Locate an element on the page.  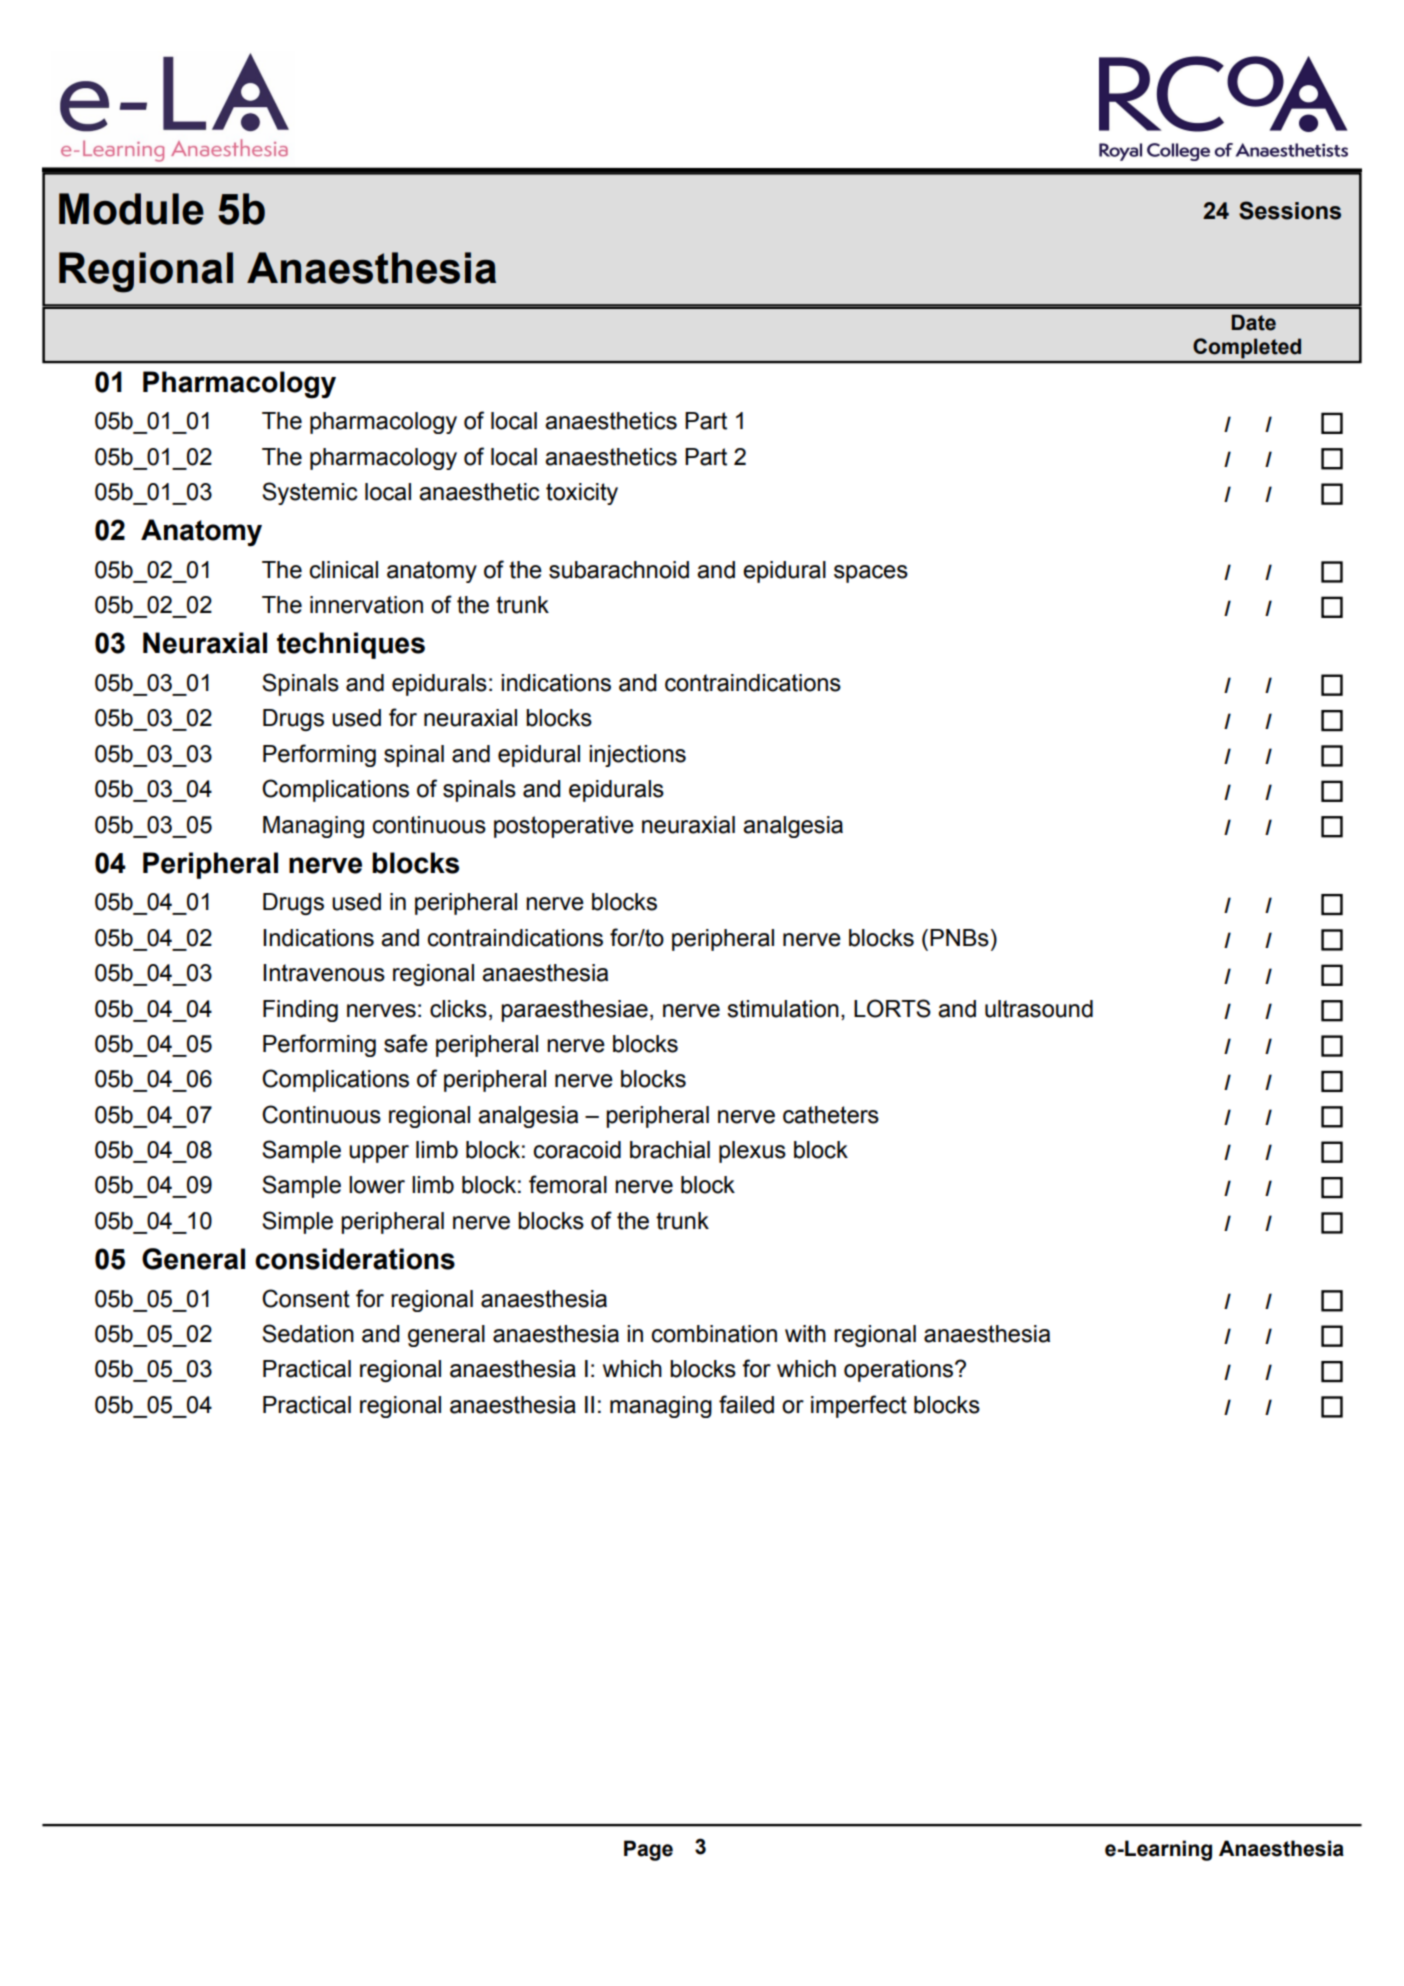
operations is located at coordinates (900, 1371).
